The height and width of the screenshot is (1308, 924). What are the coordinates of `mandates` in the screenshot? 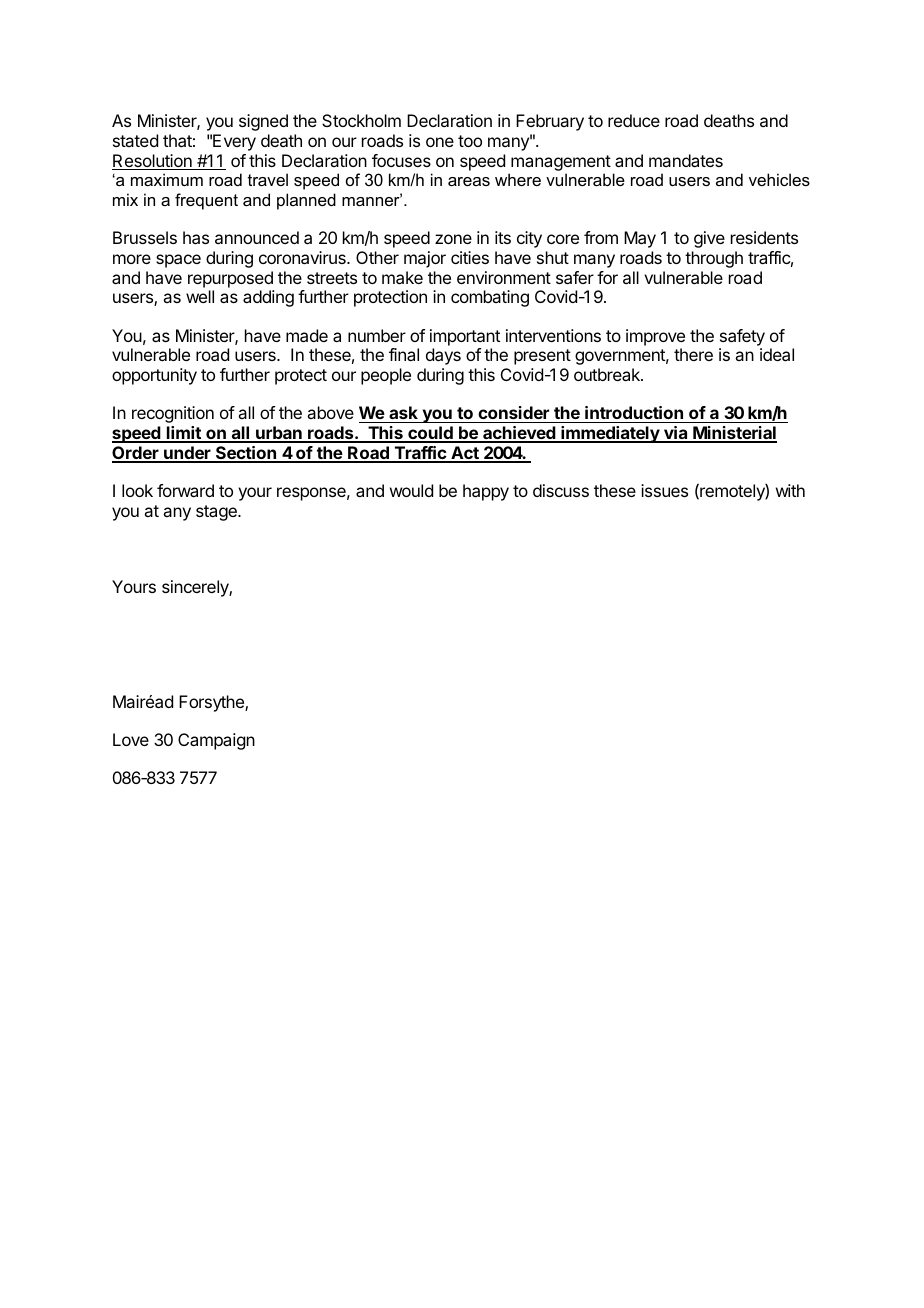 It's located at (686, 160).
